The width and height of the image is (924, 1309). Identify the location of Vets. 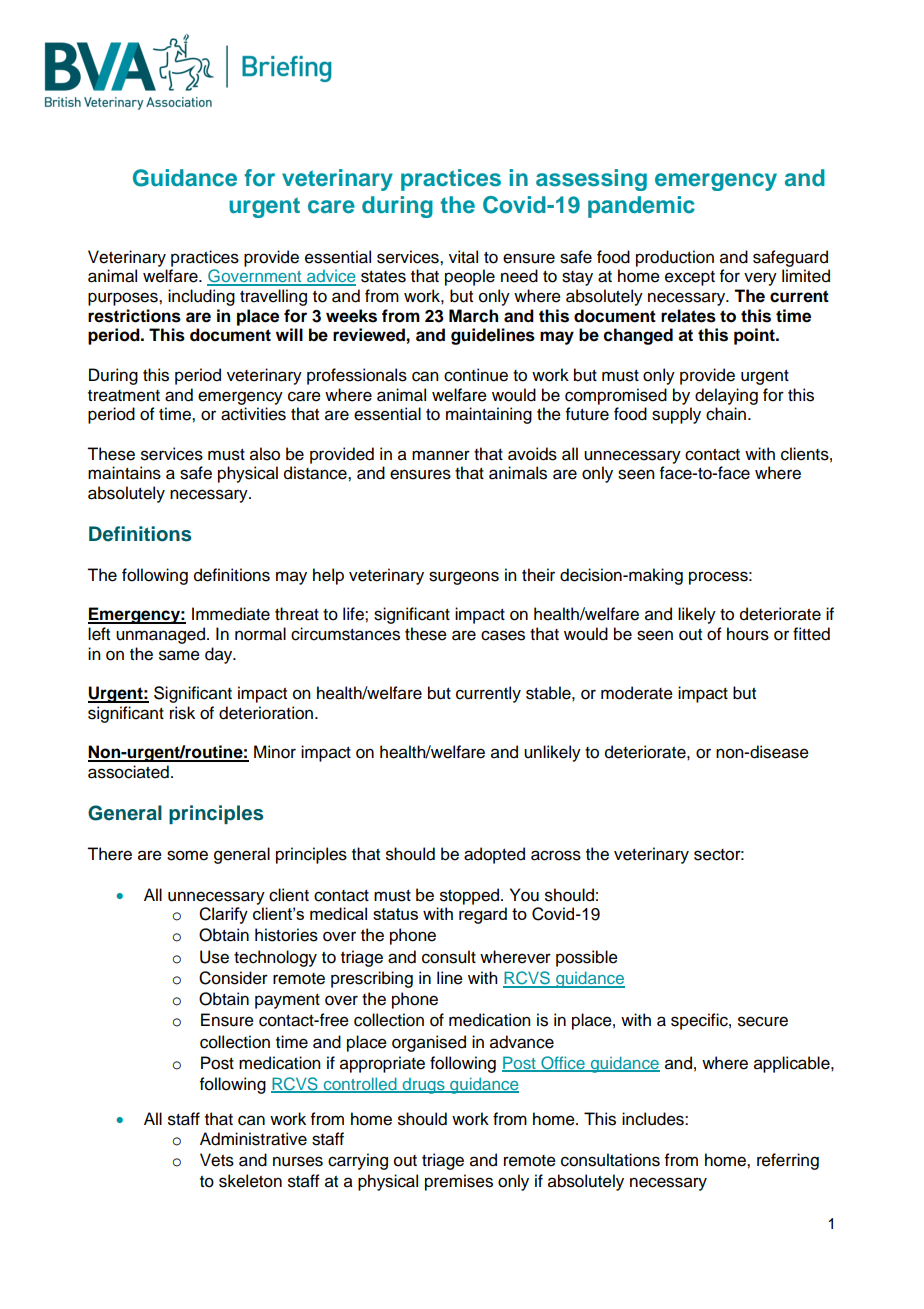
(217, 1160).
